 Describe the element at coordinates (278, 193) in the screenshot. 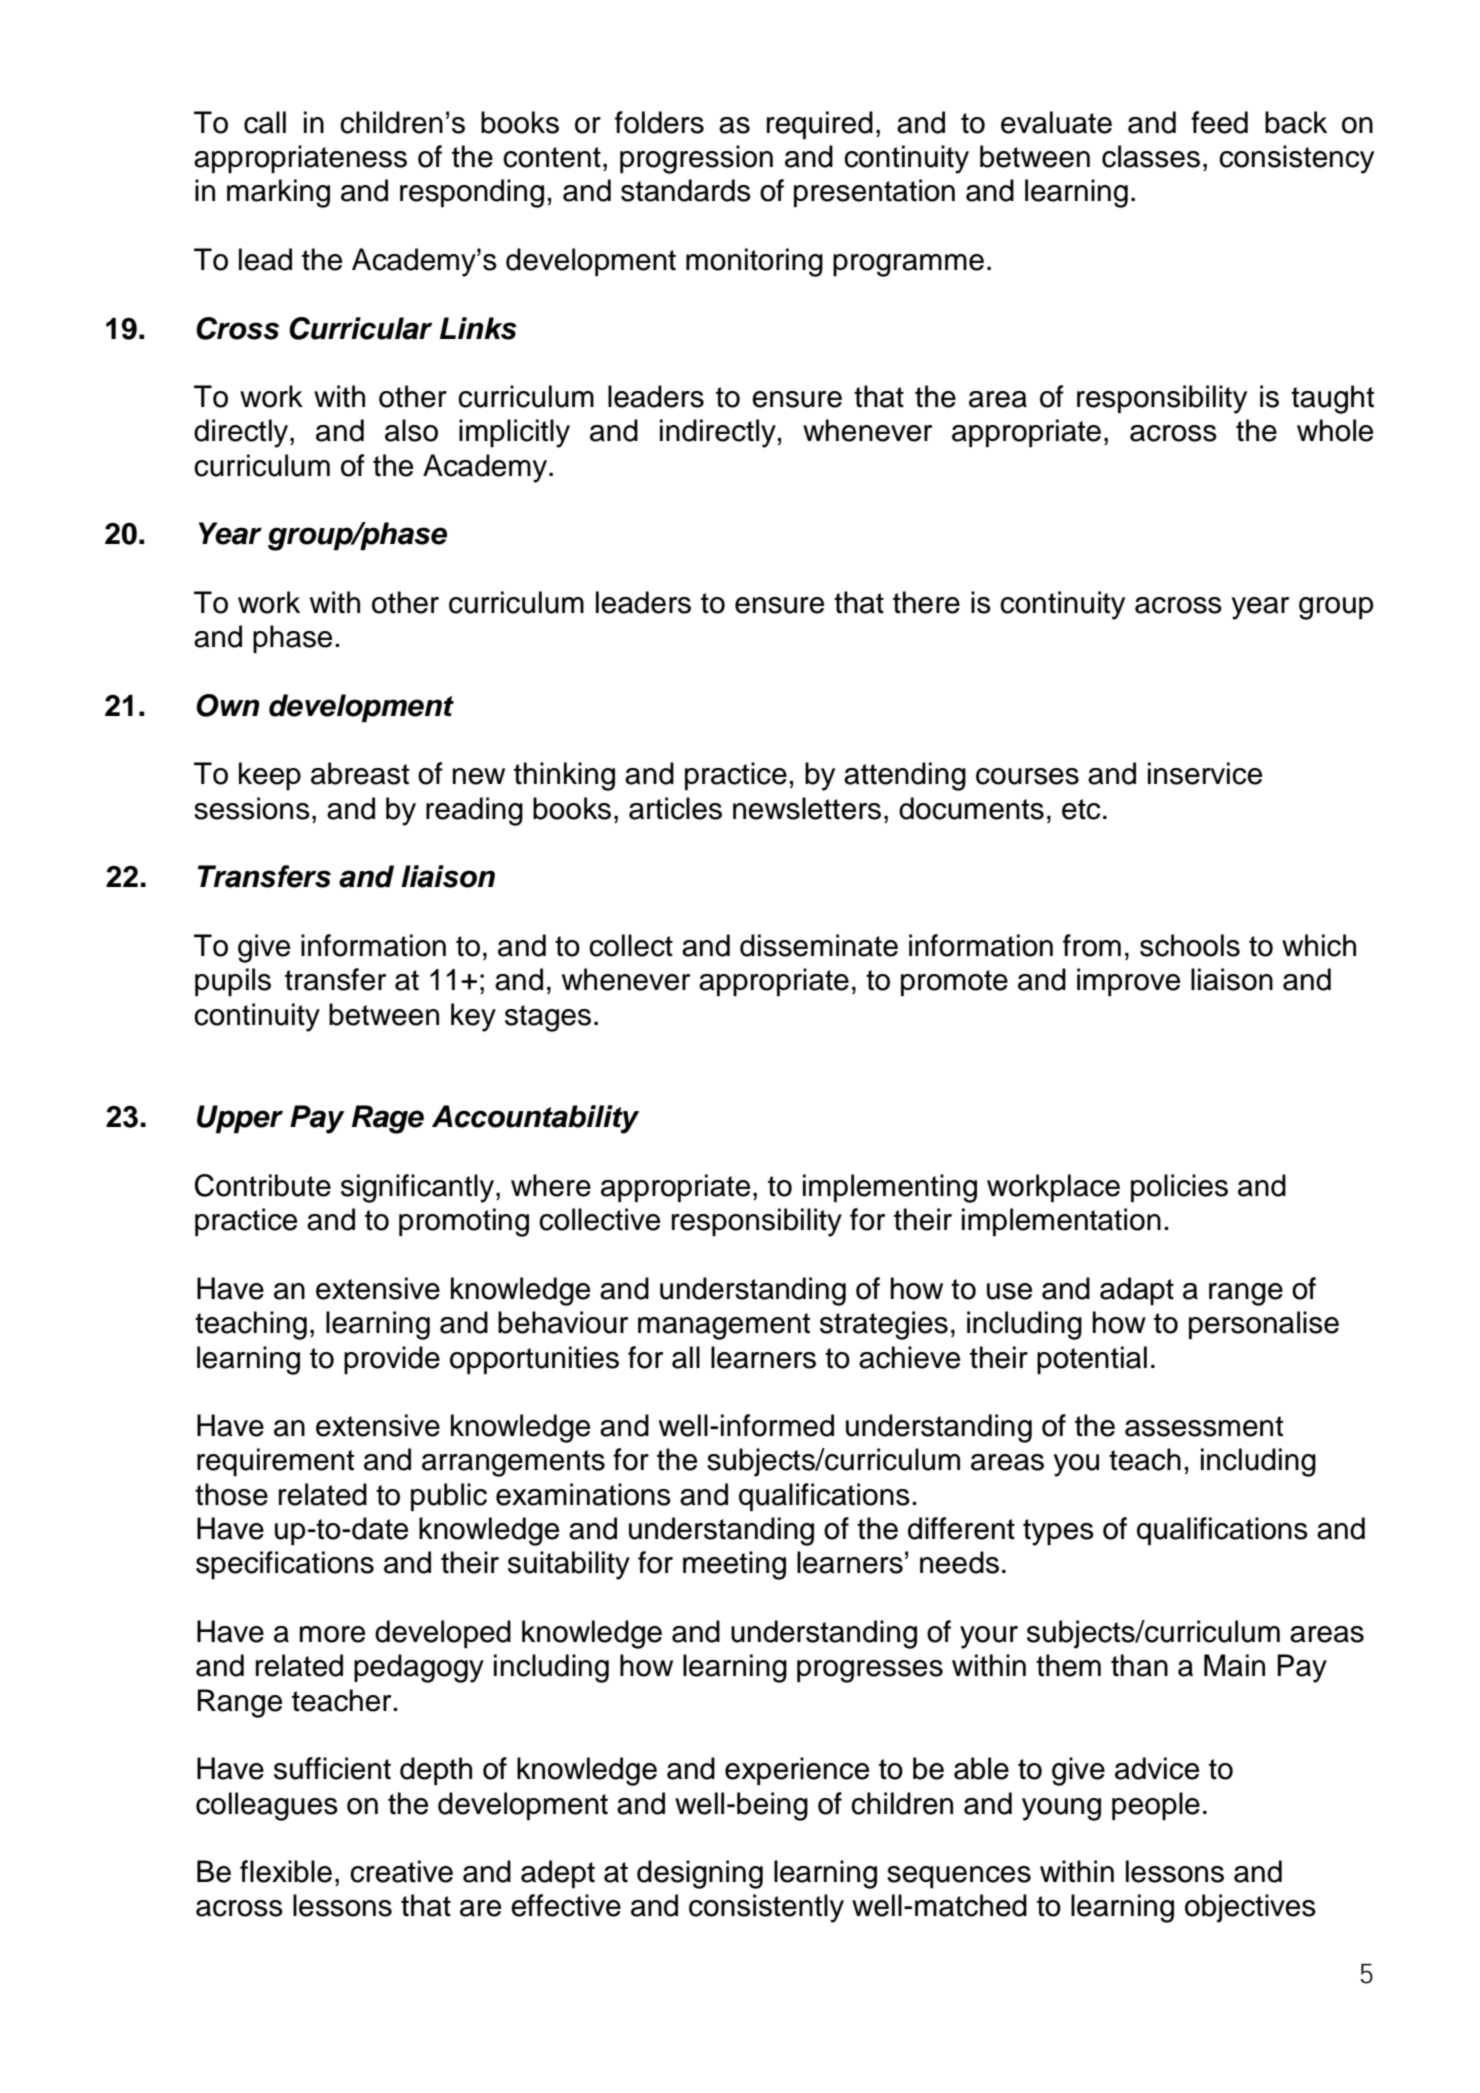

I see `marking` at that location.
